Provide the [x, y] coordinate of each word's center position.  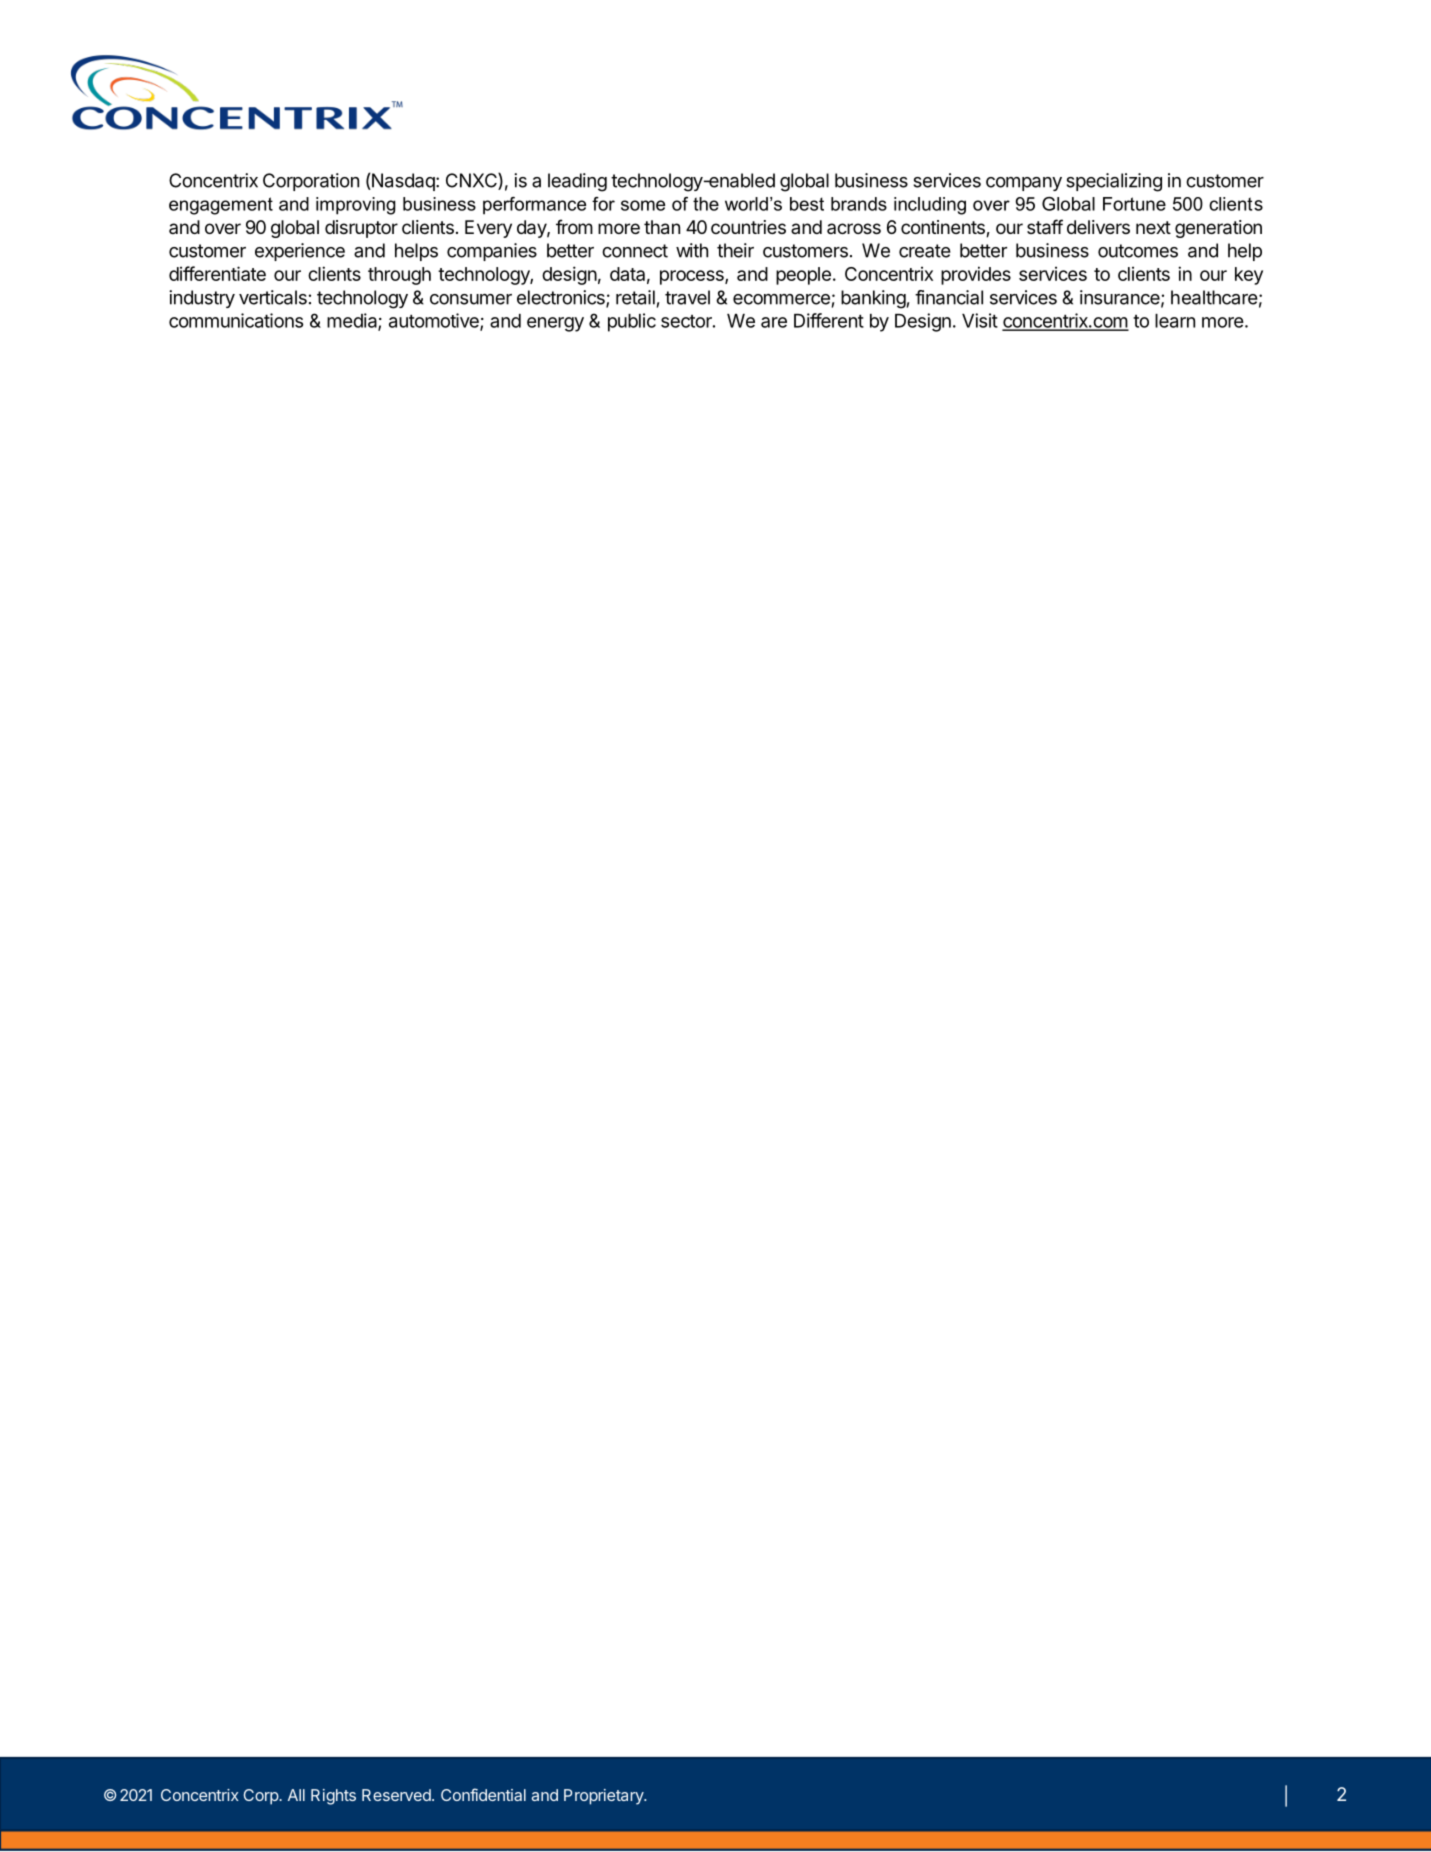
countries [748, 227]
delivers [1098, 227]
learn [1175, 321]
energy [555, 324]
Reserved [396, 1795]
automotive [435, 321]
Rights [333, 1797]
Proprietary [604, 1797]
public [632, 322]
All [296, 1795]
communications [236, 320]
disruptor [361, 229]
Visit [980, 320]
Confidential [483, 1794]
